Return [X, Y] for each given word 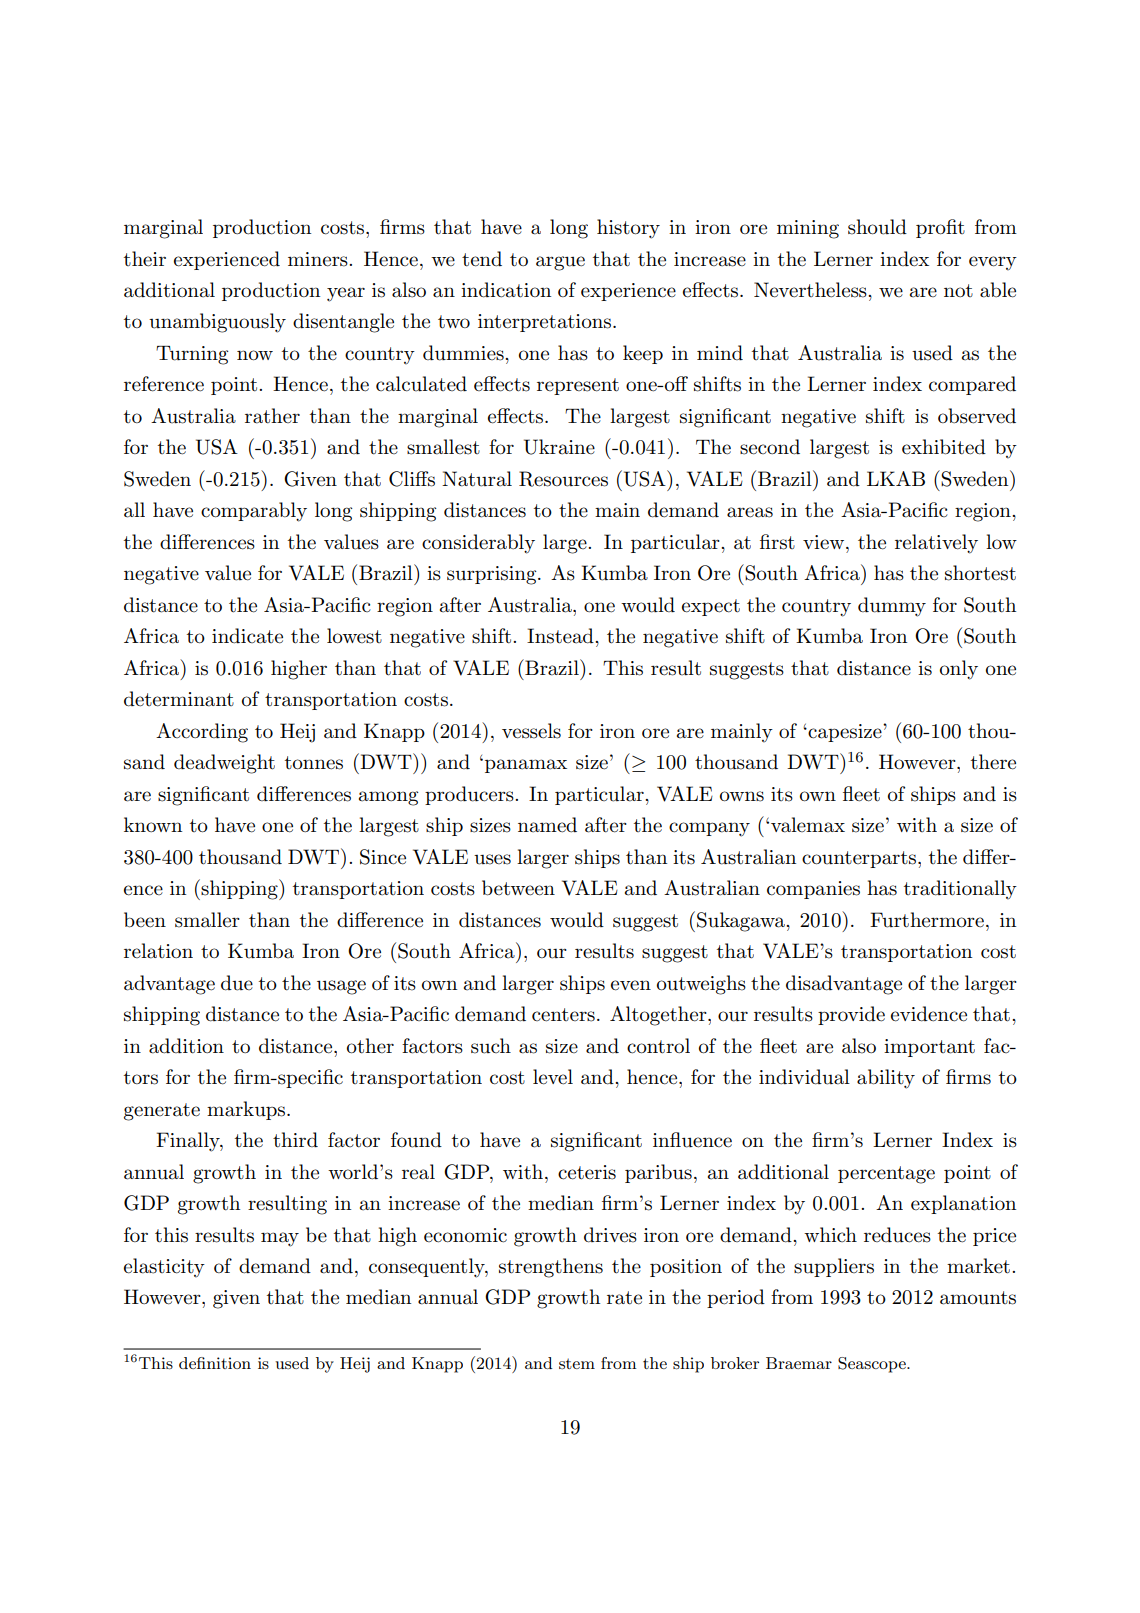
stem [577, 1363]
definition [215, 1363]
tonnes [314, 763]
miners [319, 259]
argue [560, 263]
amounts [978, 1298]
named [547, 825]
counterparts [860, 859]
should [877, 227]
